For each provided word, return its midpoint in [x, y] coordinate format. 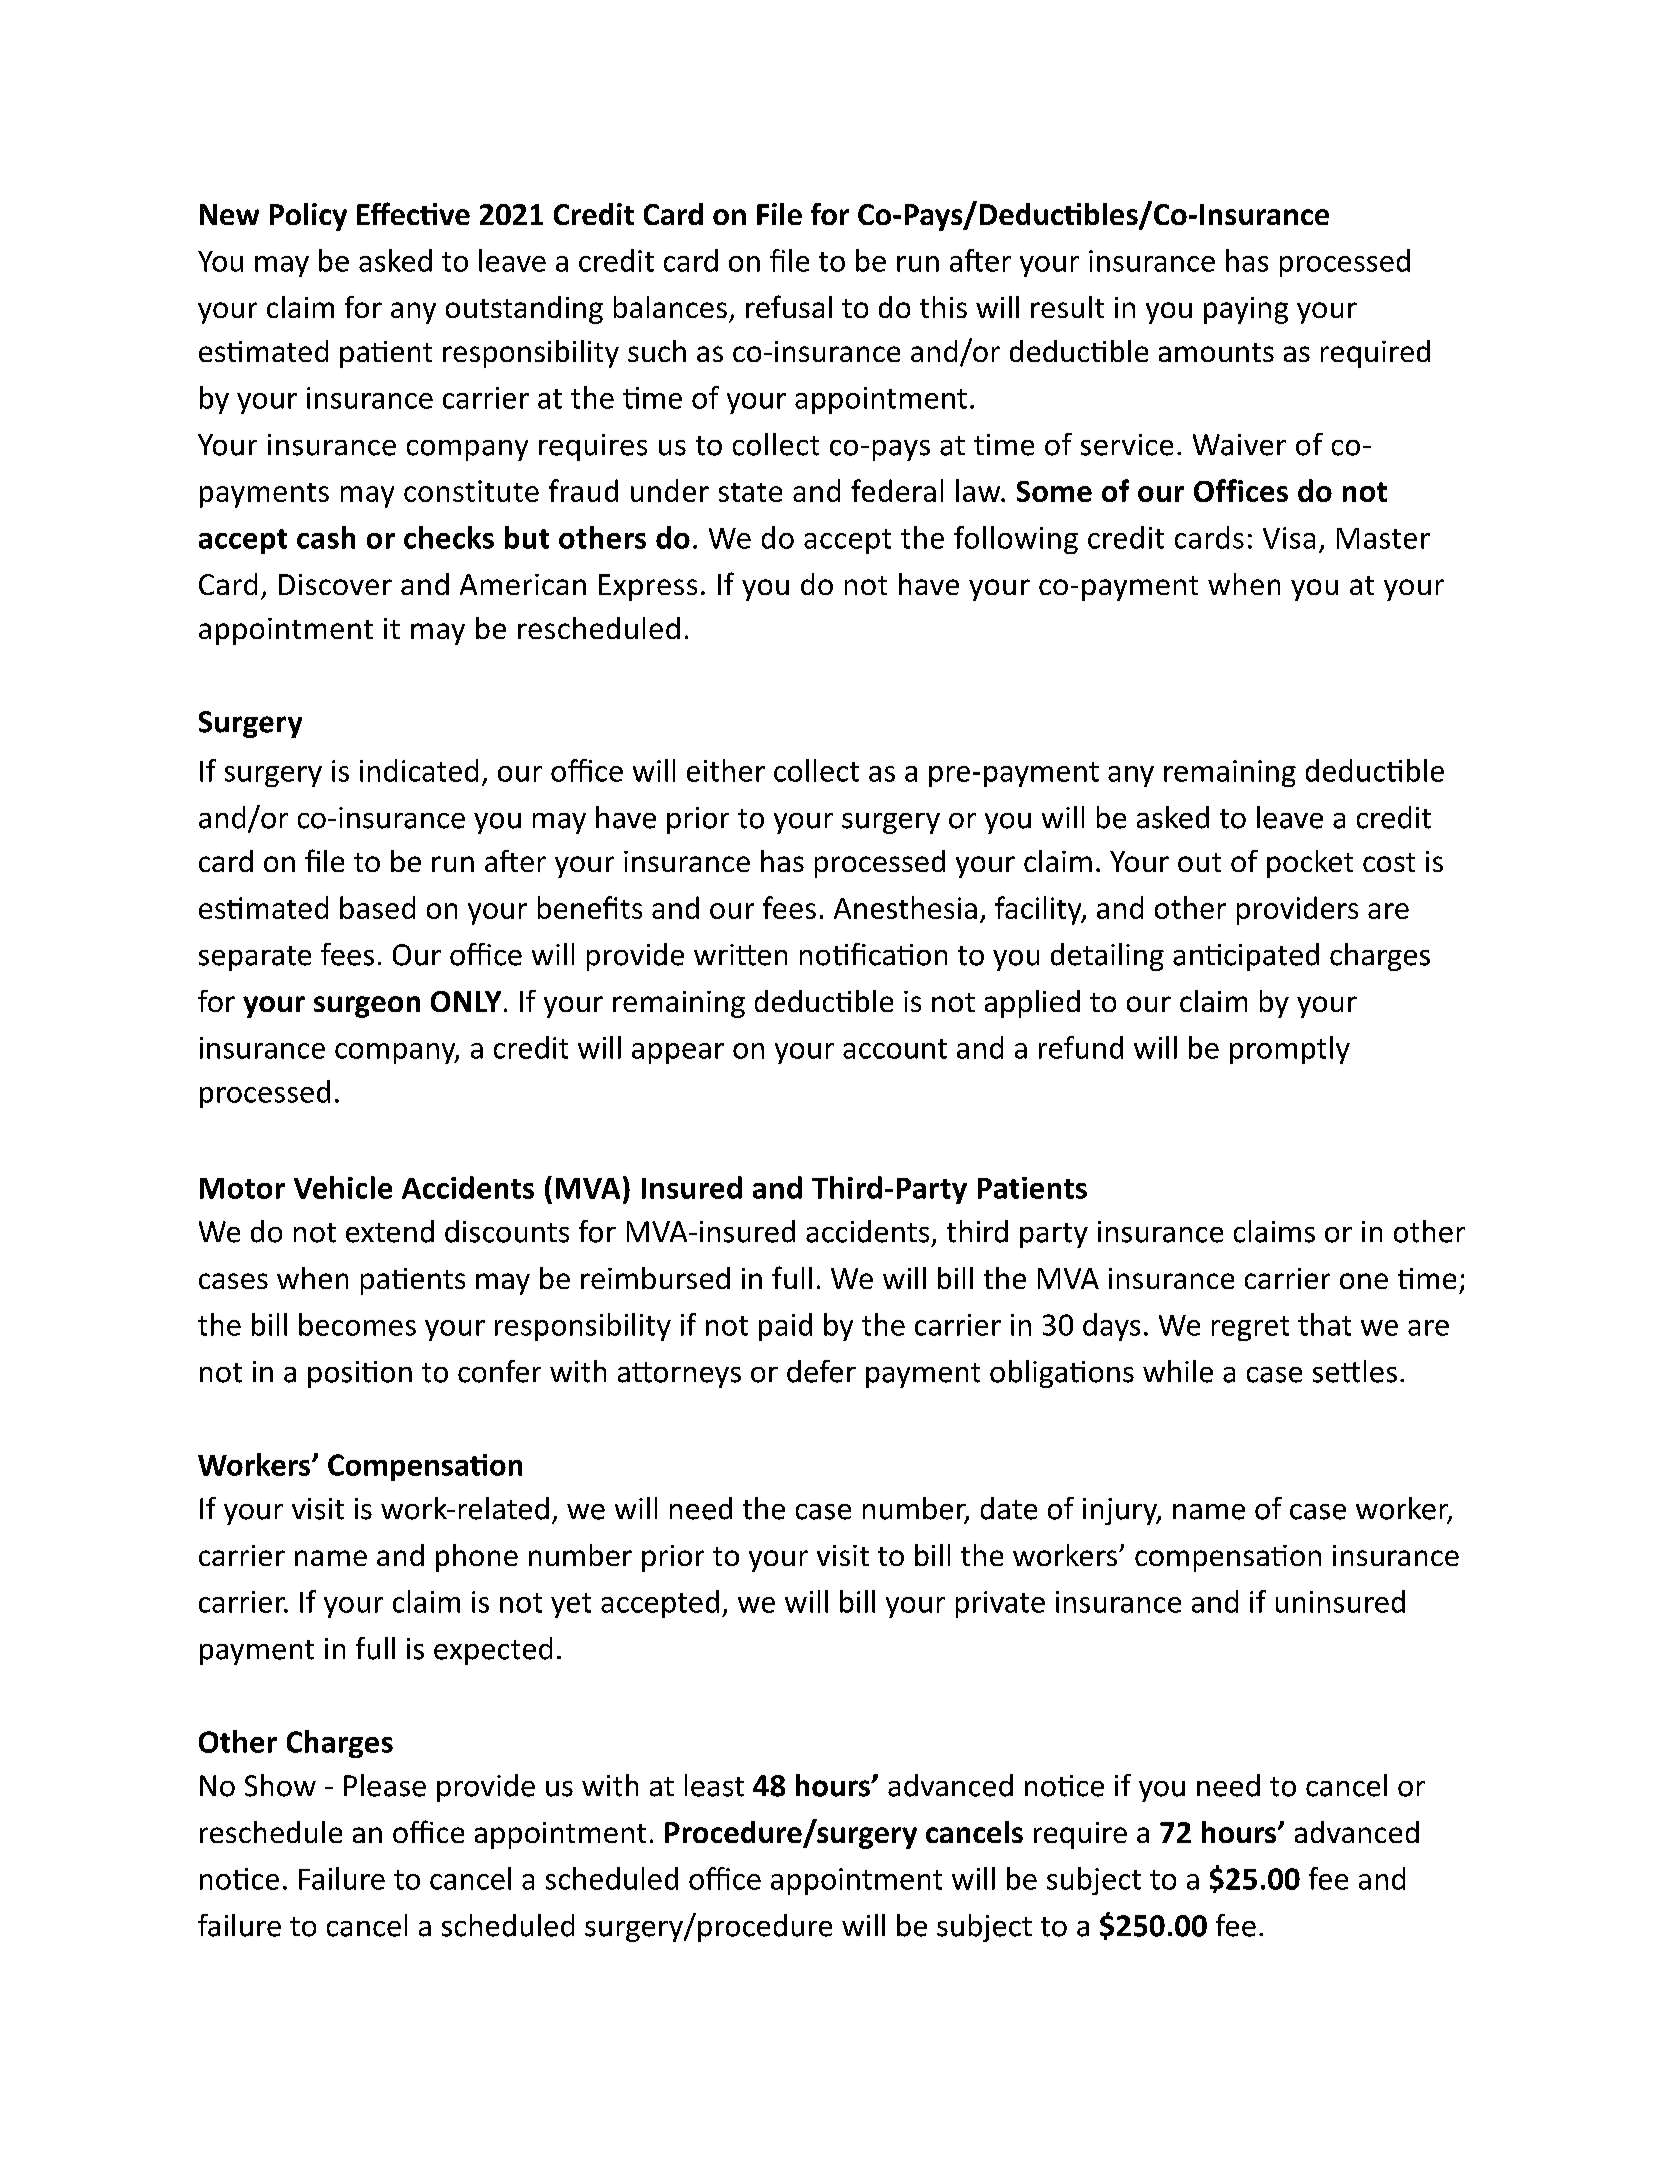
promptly [1290, 1050]
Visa [1289, 538]
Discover [335, 584]
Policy [308, 217]
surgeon [367, 1007]
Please [385, 1785]
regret [1250, 1328]
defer [821, 1371]
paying [1246, 310]
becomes [357, 1324]
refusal [789, 306]
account [895, 1049]
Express [648, 587]
